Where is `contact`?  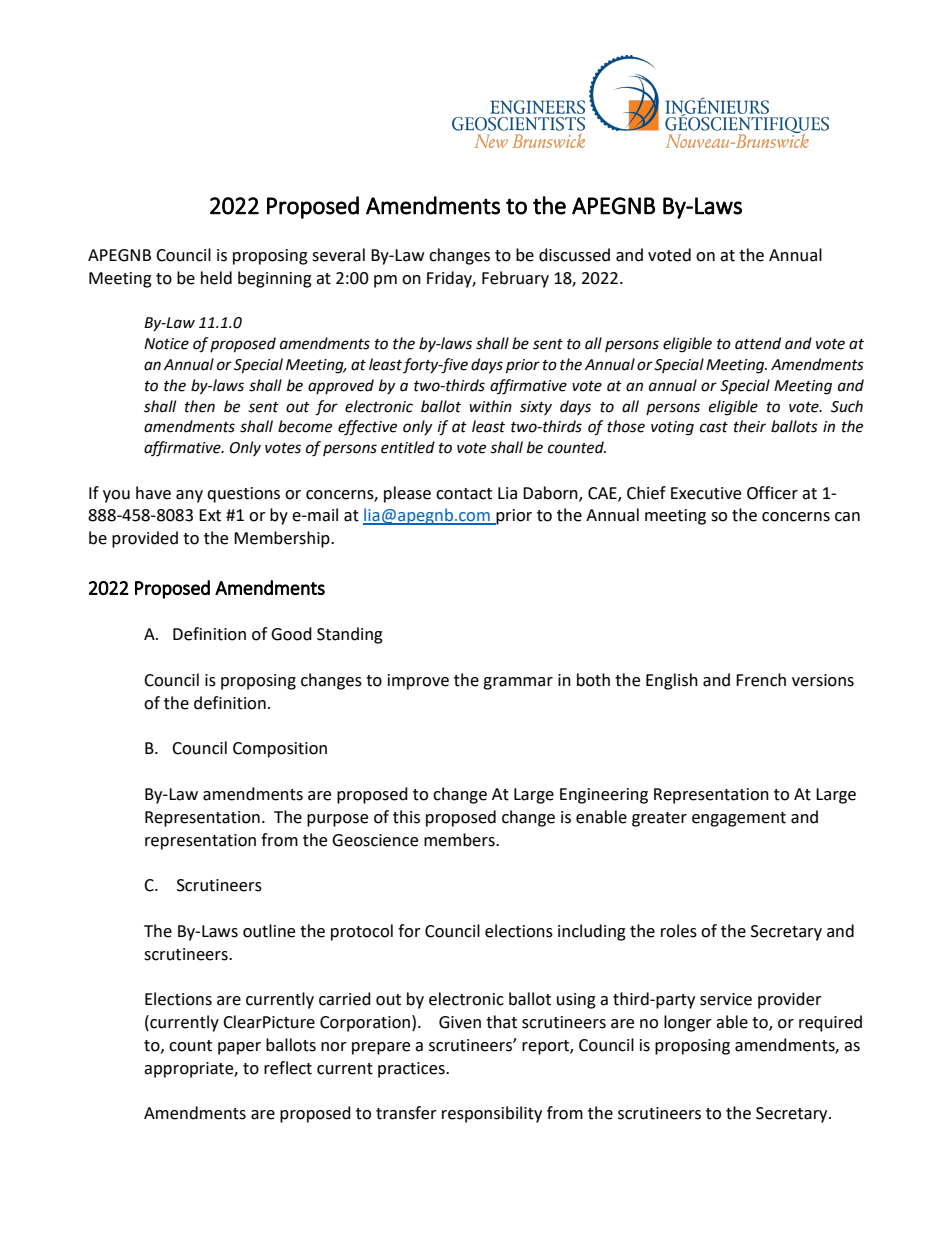
contact is located at coordinates (464, 494).
